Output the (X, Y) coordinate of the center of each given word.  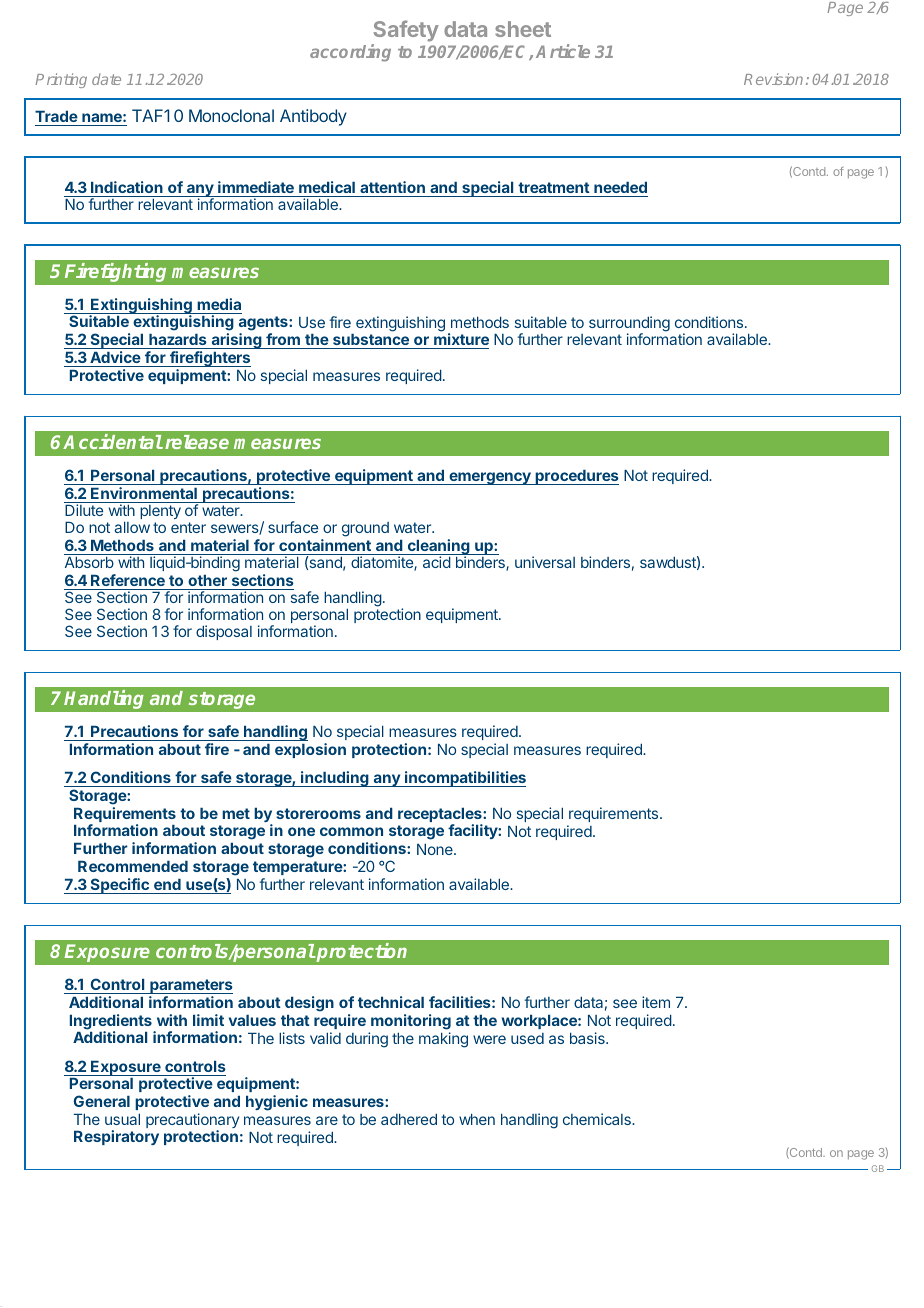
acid (437, 562)
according (350, 53)
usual (122, 1119)
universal (545, 562)
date (106, 79)
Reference (128, 580)
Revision (773, 79)
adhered (409, 1119)
